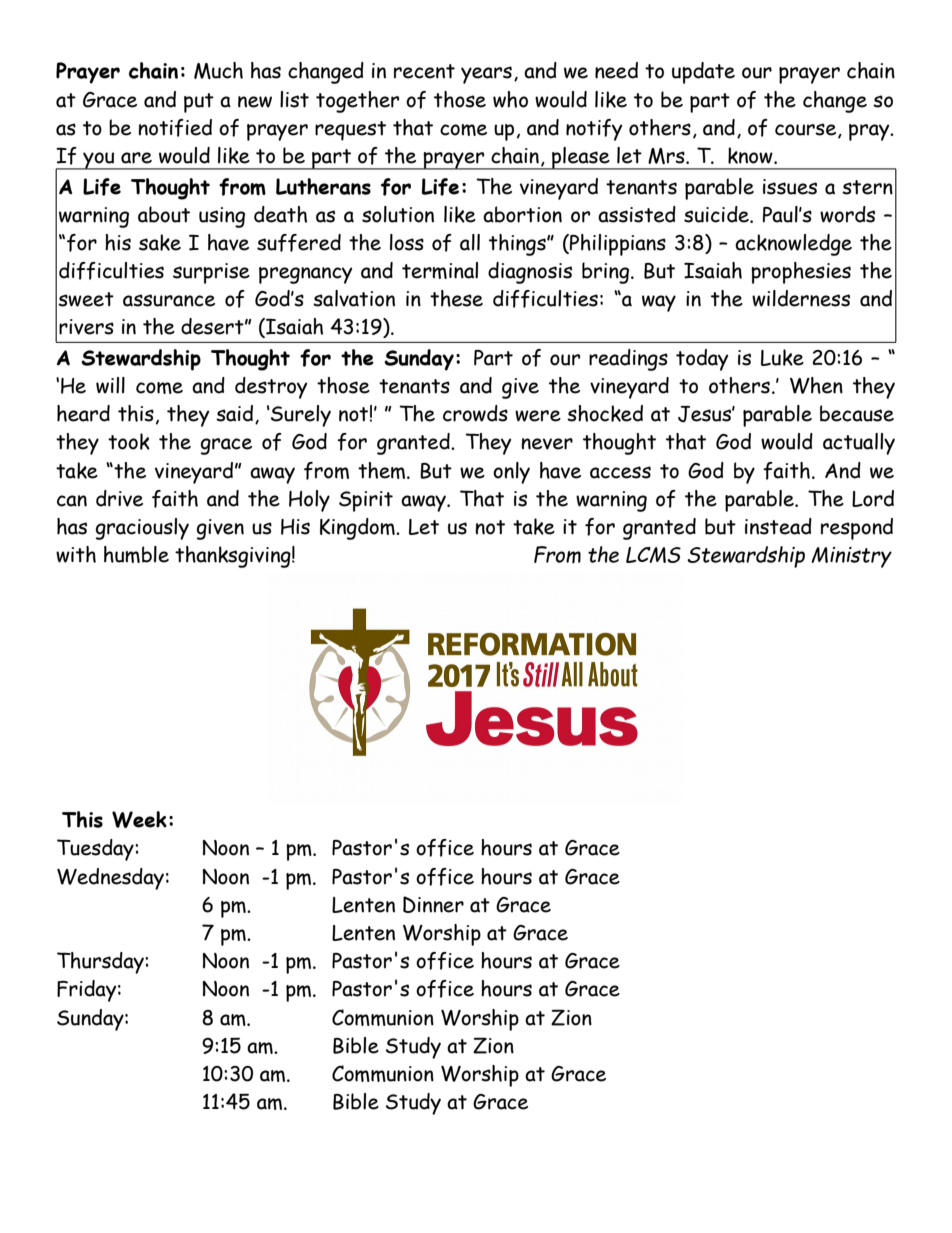  Describe the element at coordinates (101, 963) in the screenshot. I see `Thursday` at that location.
